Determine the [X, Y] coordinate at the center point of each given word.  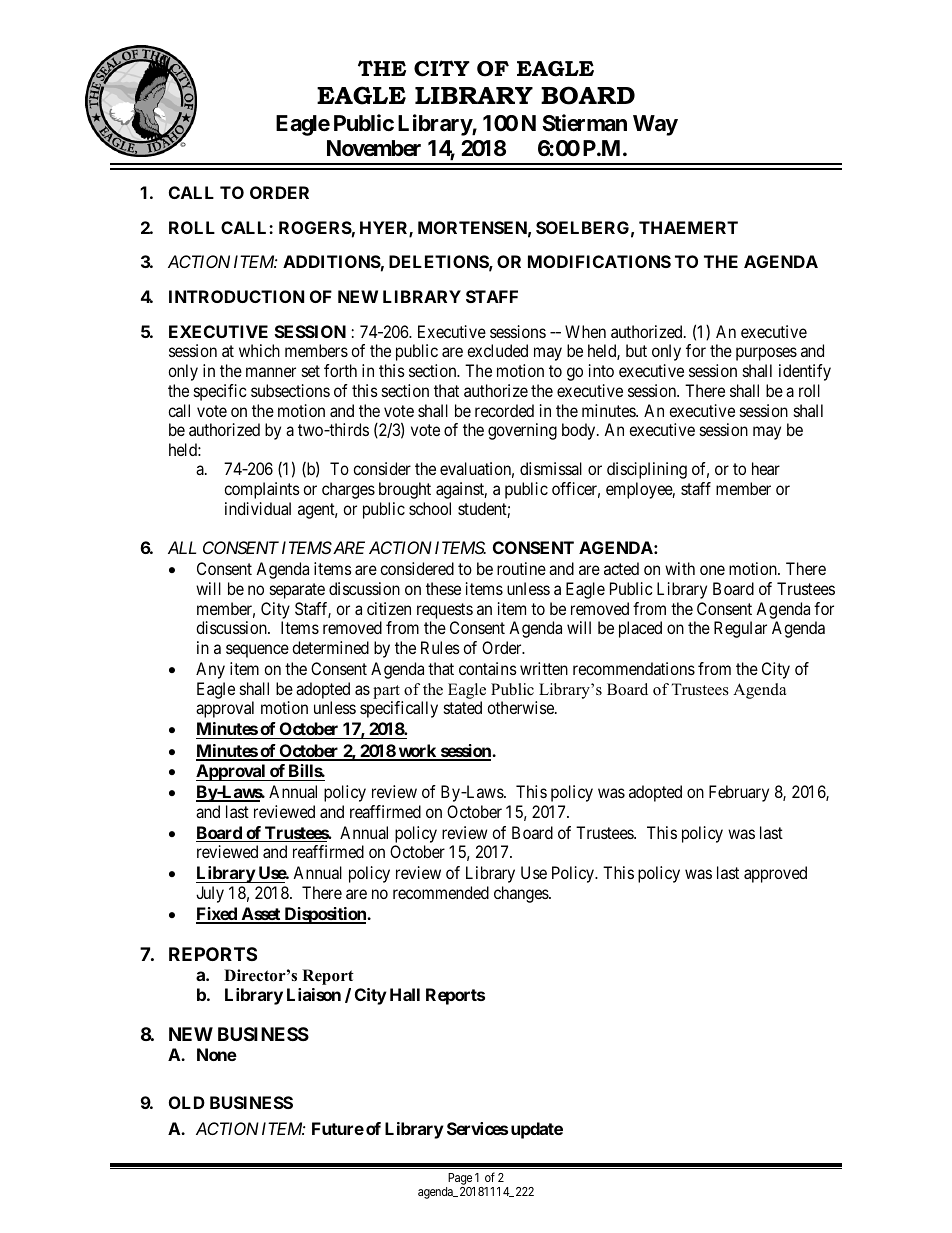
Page [460, 1179]
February [739, 793]
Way [655, 125]
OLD [187, 1102]
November [374, 148]
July [210, 894]
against [461, 490]
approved [775, 874]
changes [522, 894]
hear [766, 468]
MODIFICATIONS [599, 261]
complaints [262, 490]
